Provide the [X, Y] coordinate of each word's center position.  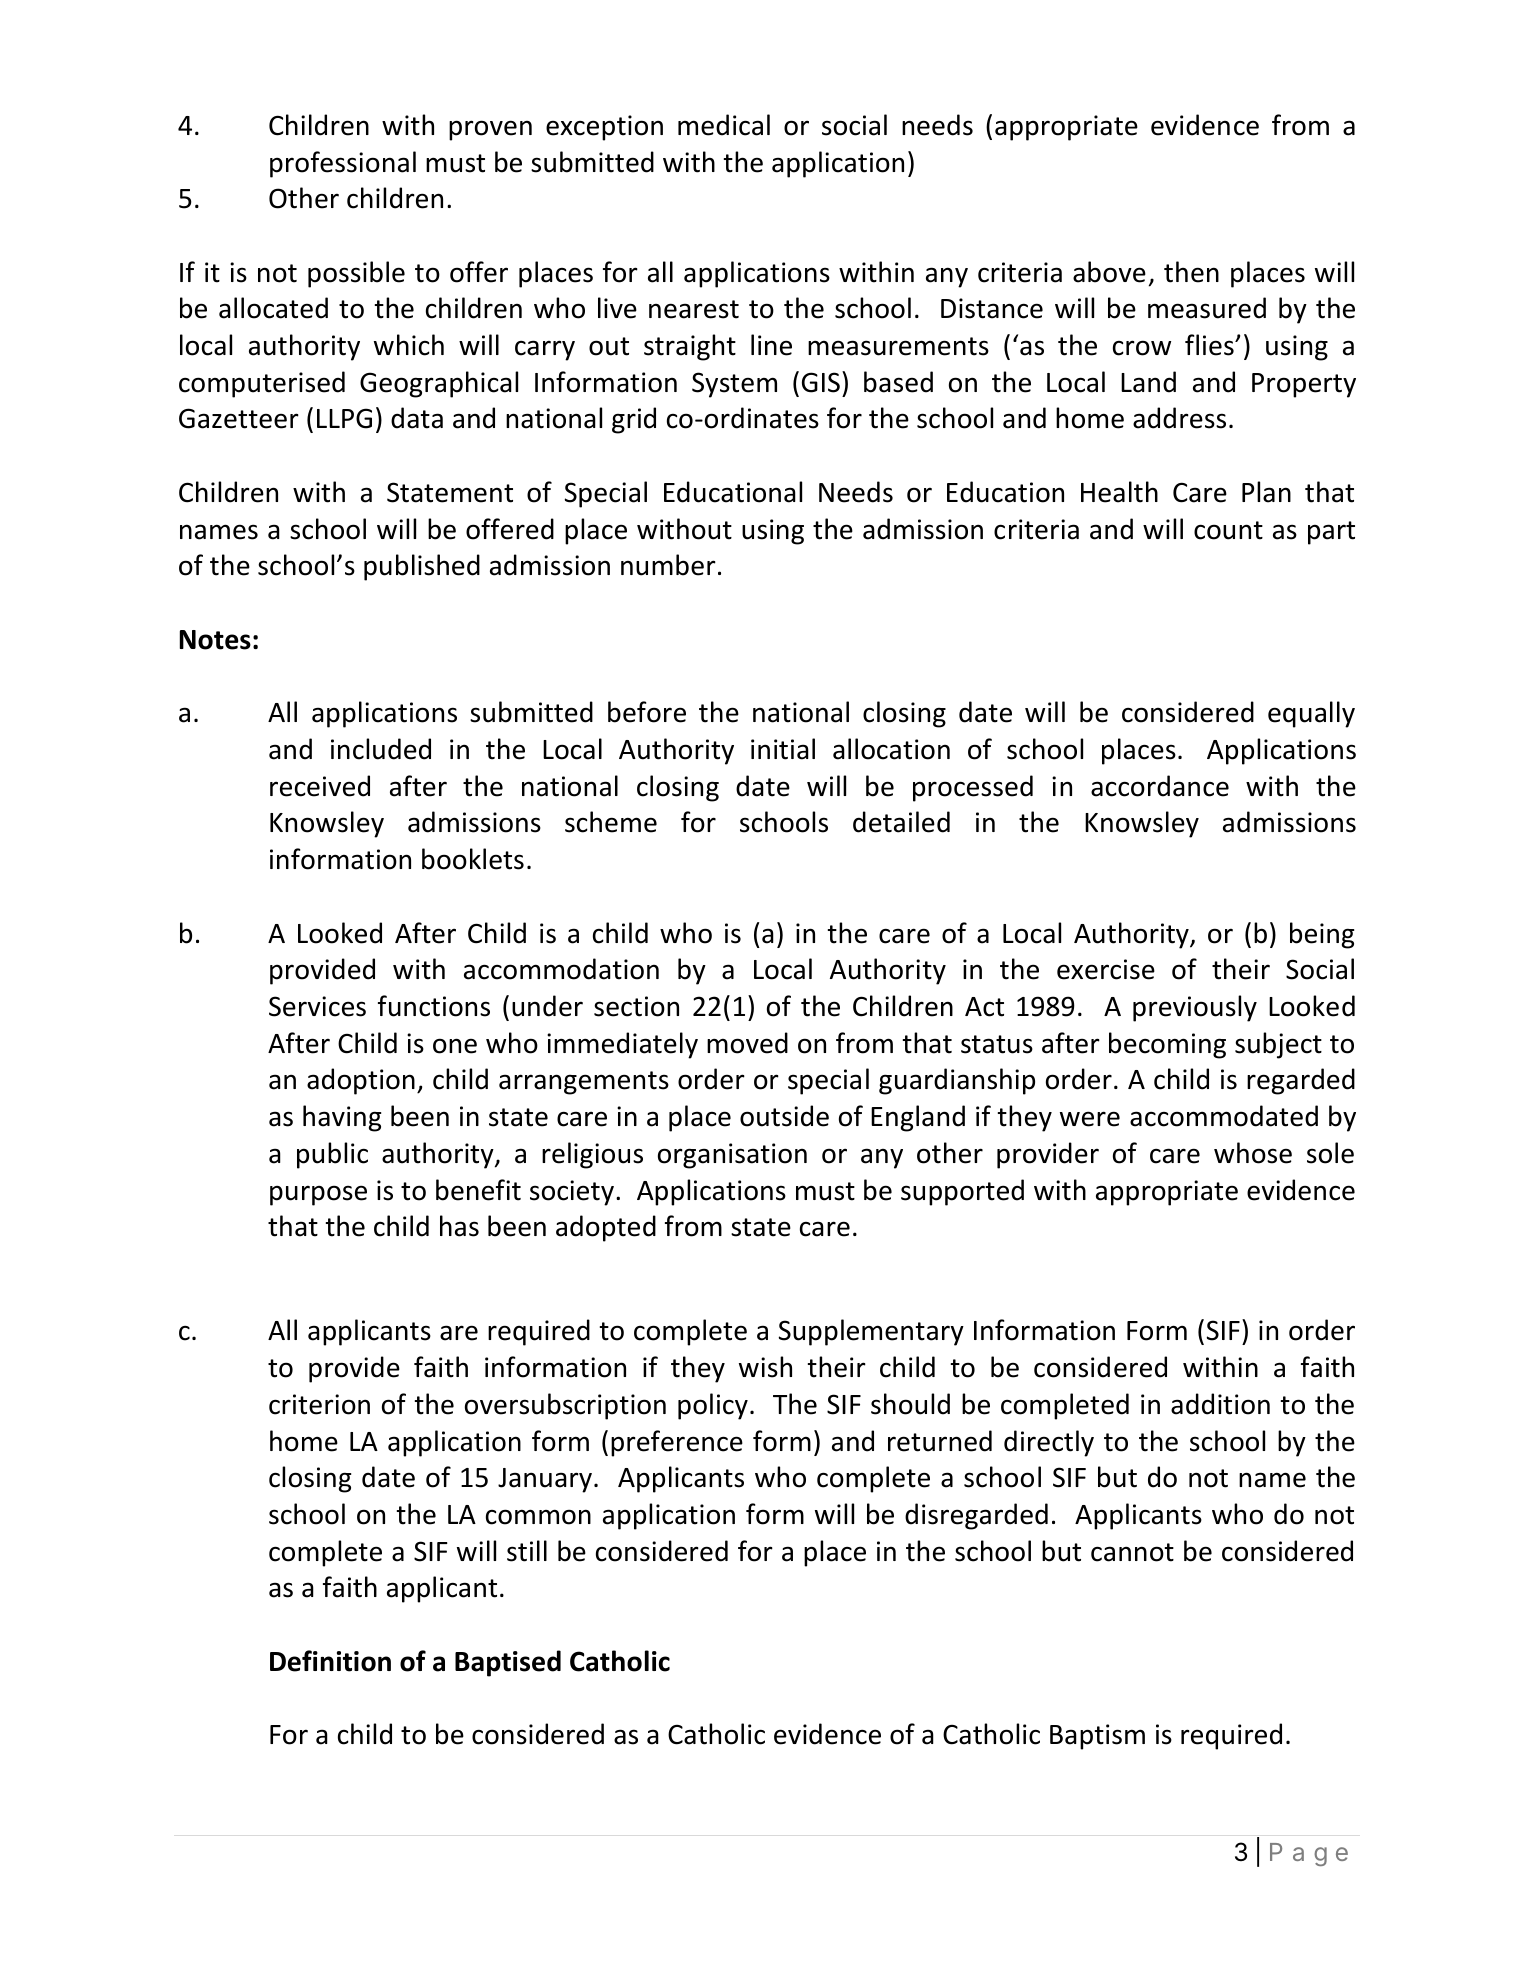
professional [343, 164]
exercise [1106, 969]
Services [317, 1006]
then [1191, 272]
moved [747, 1043]
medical [724, 125]
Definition [330, 1661]
